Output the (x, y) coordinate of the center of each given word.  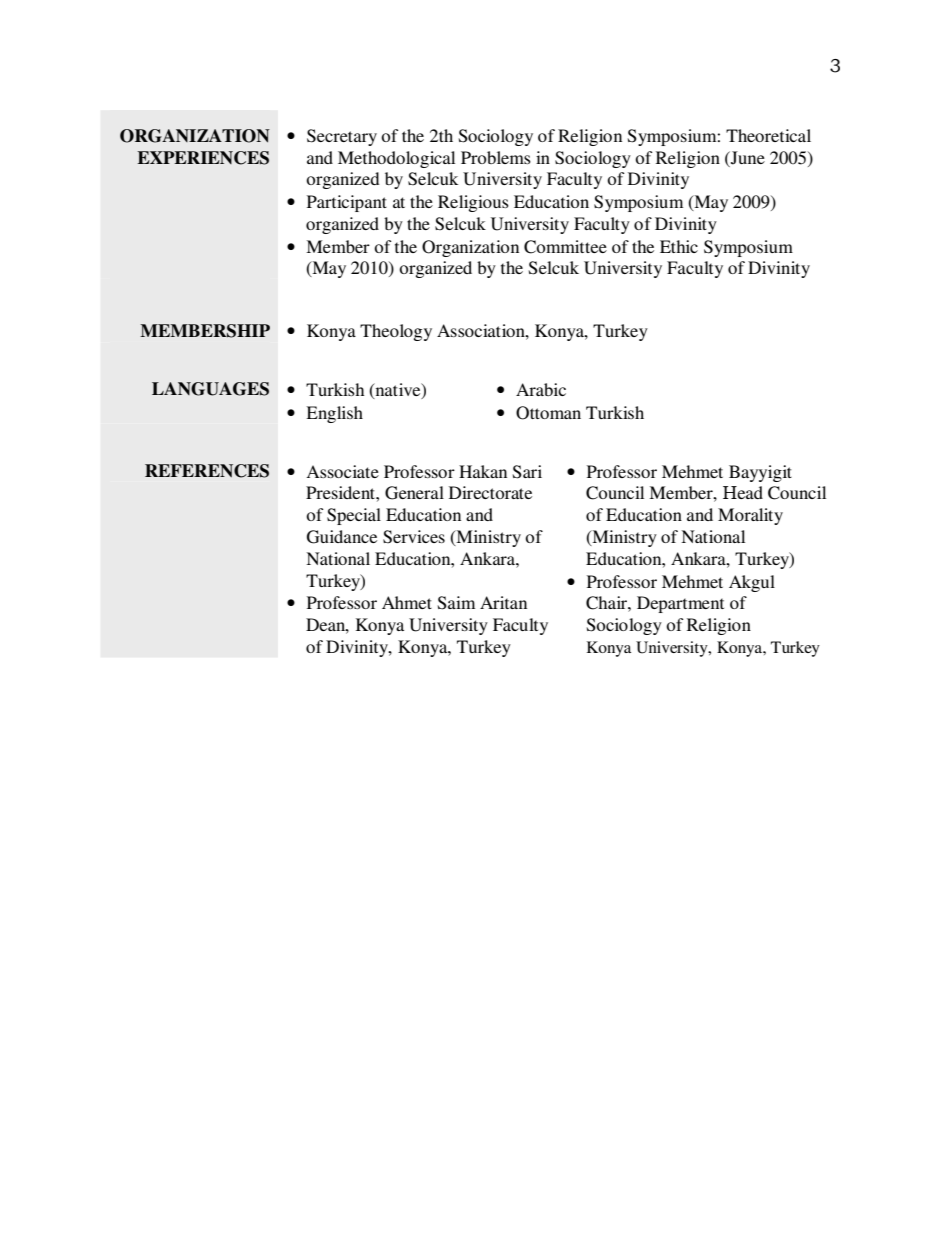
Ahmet (407, 602)
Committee (565, 247)
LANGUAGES (210, 389)
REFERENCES (207, 471)
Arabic (541, 389)
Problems (496, 157)
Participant (347, 203)
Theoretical (768, 135)
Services (414, 537)
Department (680, 604)
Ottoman (548, 413)
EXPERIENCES (203, 158)
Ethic (679, 246)
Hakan (483, 471)
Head (743, 492)
